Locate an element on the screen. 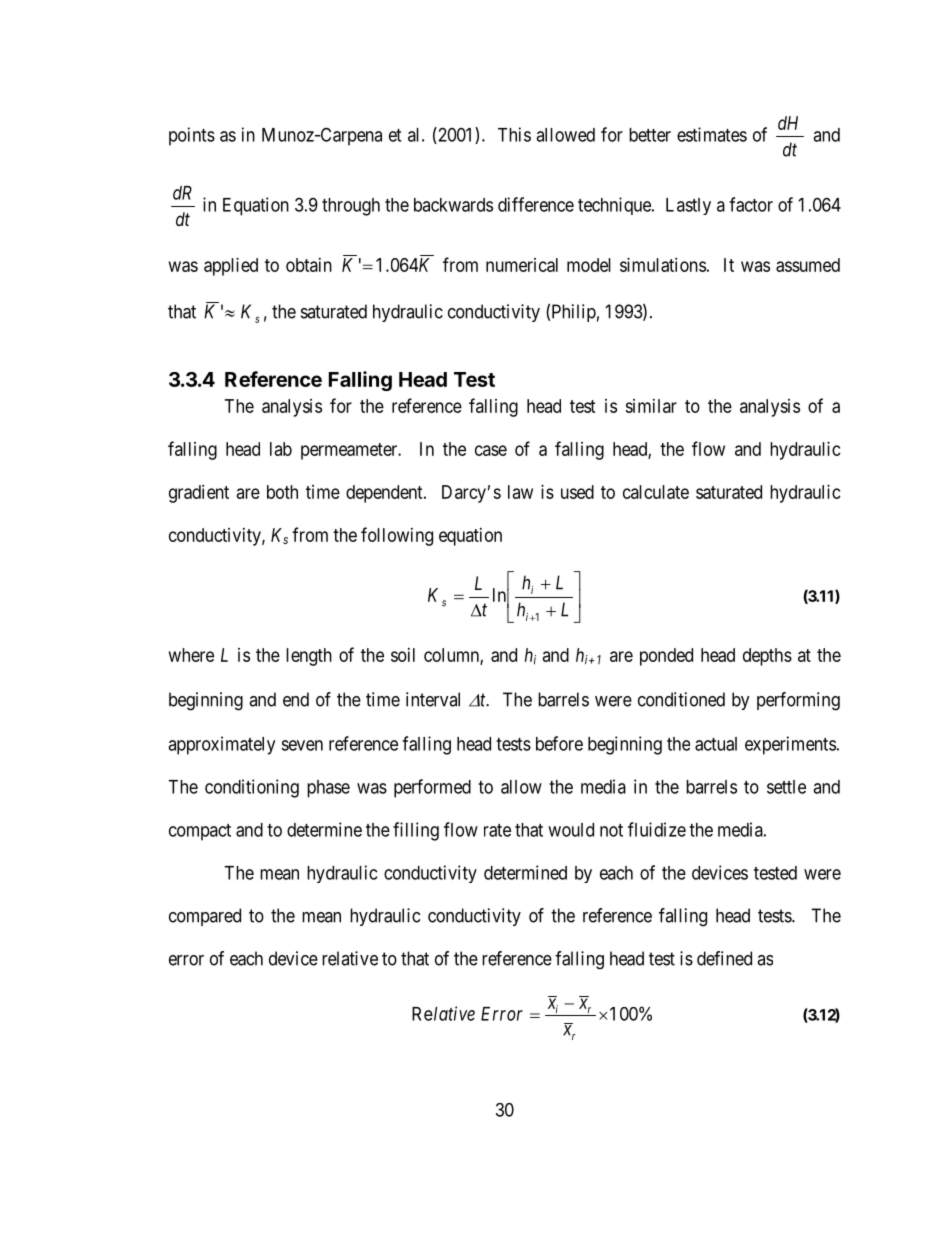 This screenshot has width=952, height=1233. points is located at coordinates (192, 136).
